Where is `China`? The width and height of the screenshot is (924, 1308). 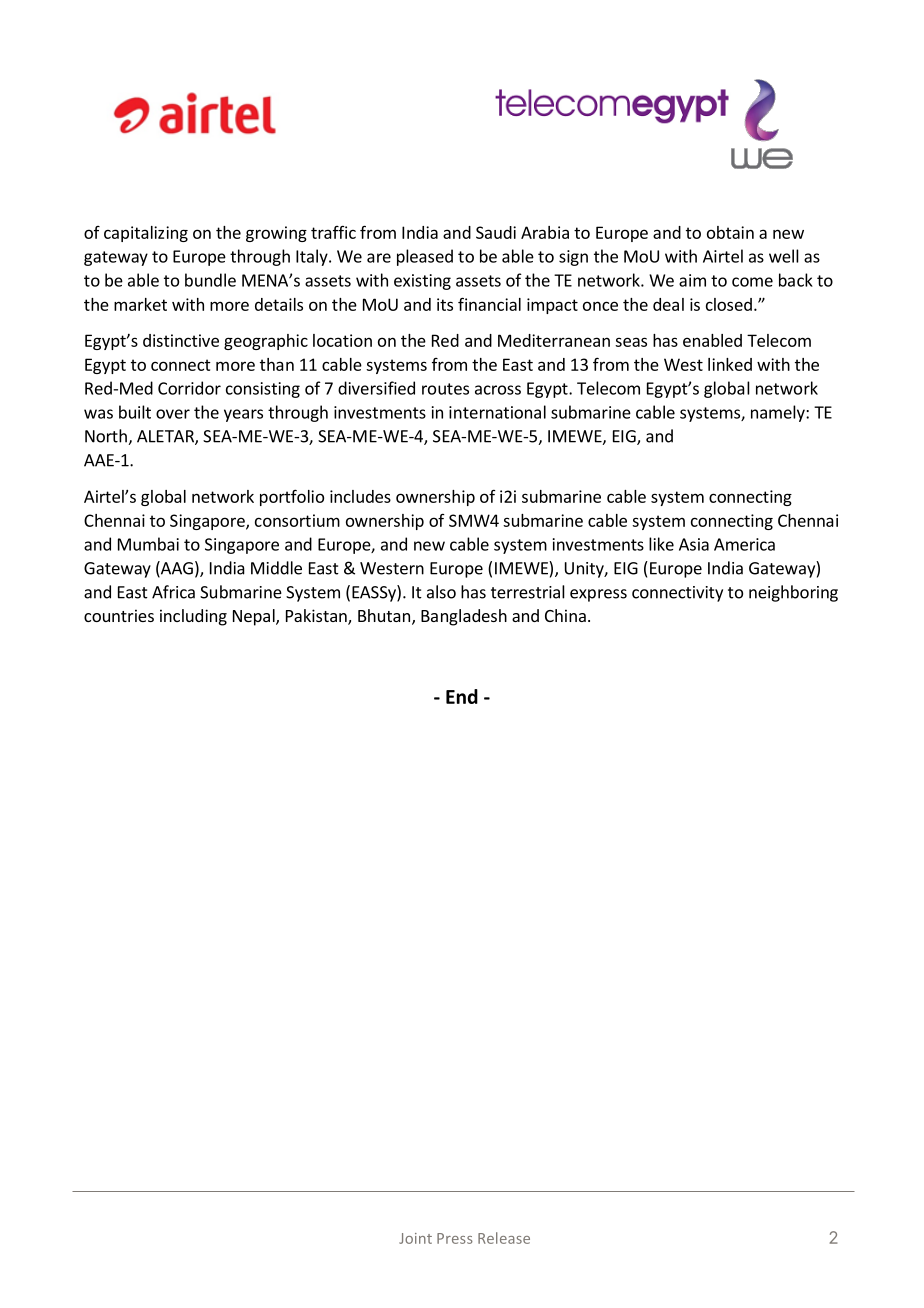 China is located at coordinates (565, 615).
